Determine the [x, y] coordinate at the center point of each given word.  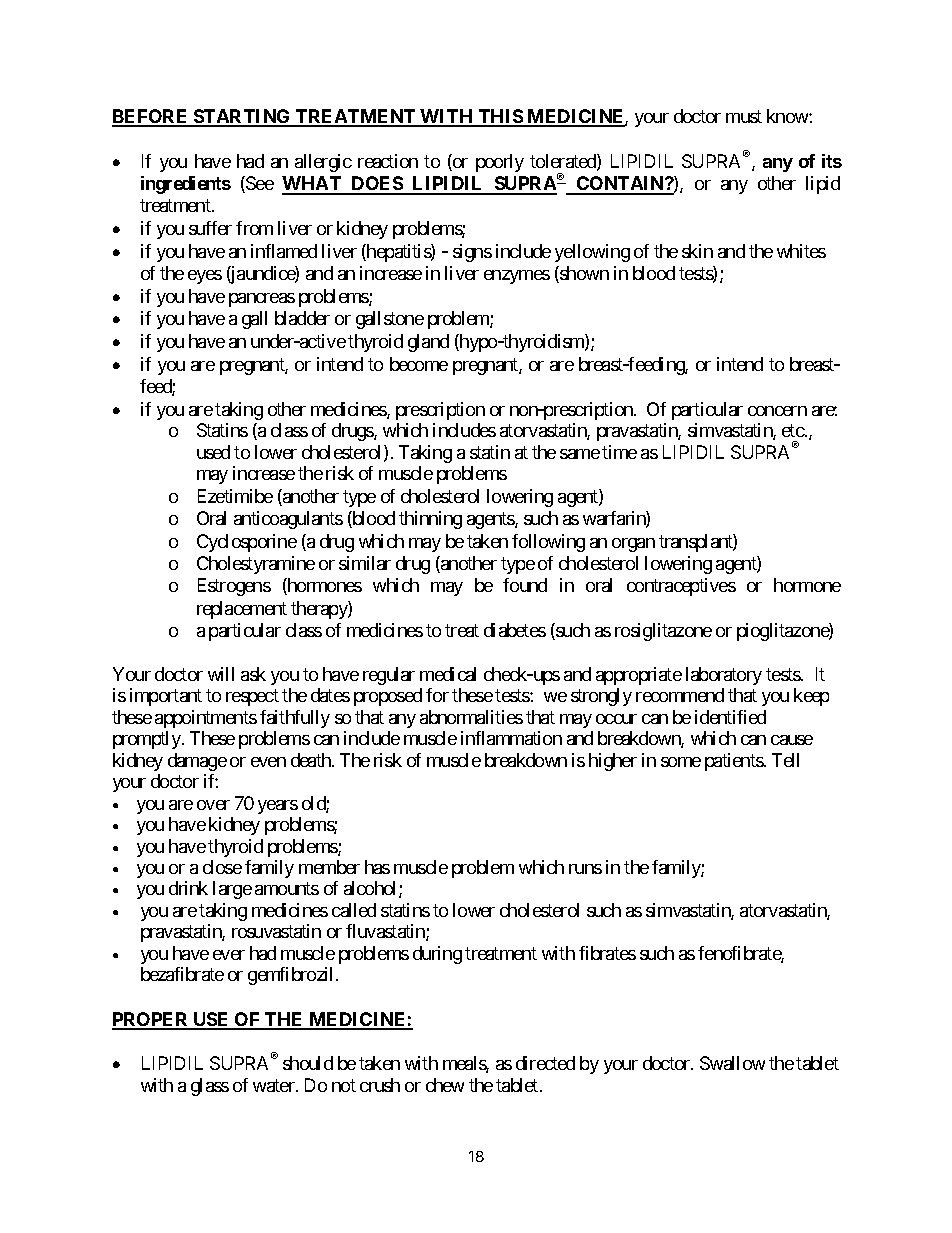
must [744, 116]
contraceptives [681, 587]
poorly [500, 163]
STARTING [242, 117]
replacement [242, 610]
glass [210, 1087]
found [525, 585]
